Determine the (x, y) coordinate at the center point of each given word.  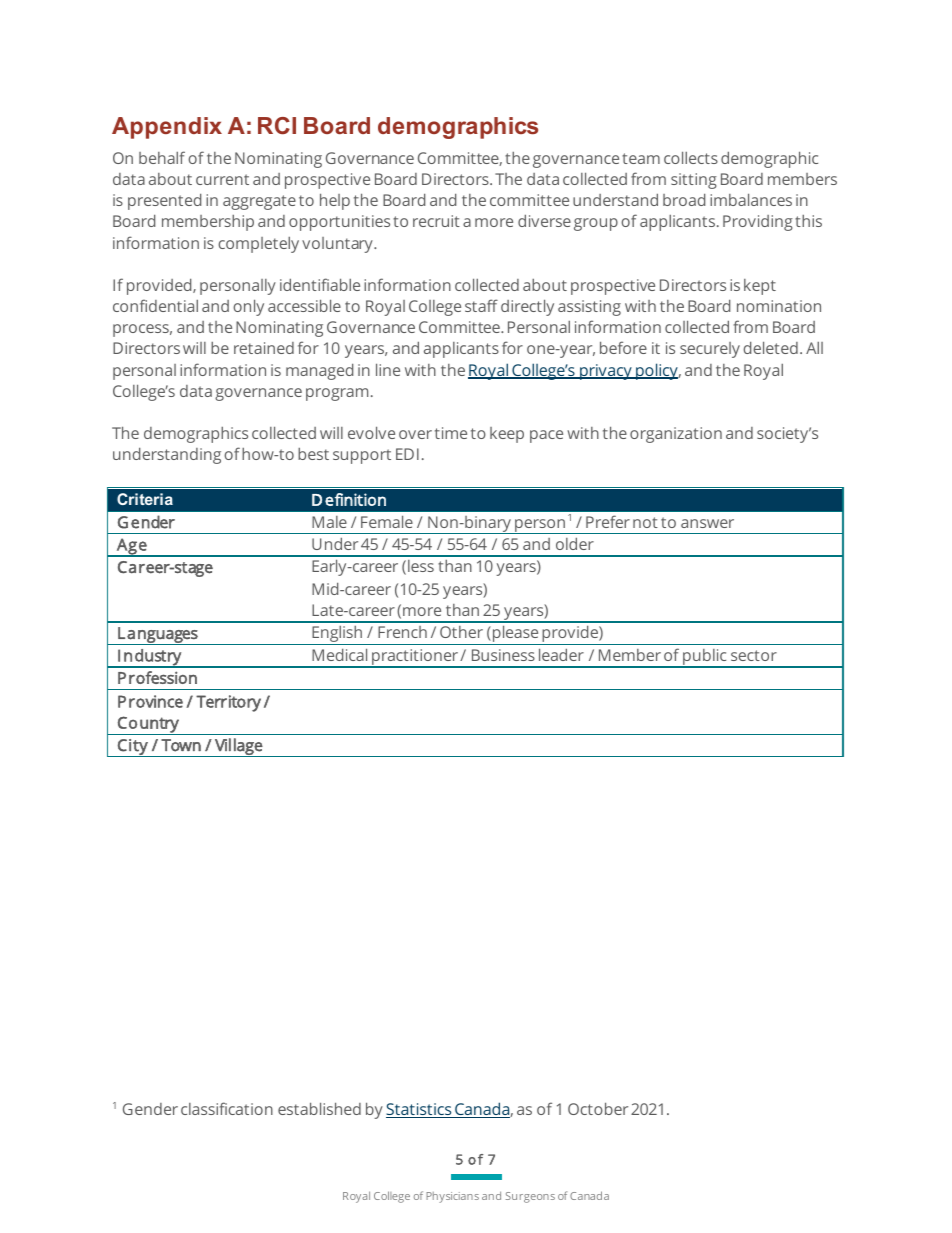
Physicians (452, 1197)
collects (691, 157)
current (222, 179)
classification (227, 1108)
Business (503, 655)
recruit (436, 221)
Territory (228, 703)
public (705, 658)
